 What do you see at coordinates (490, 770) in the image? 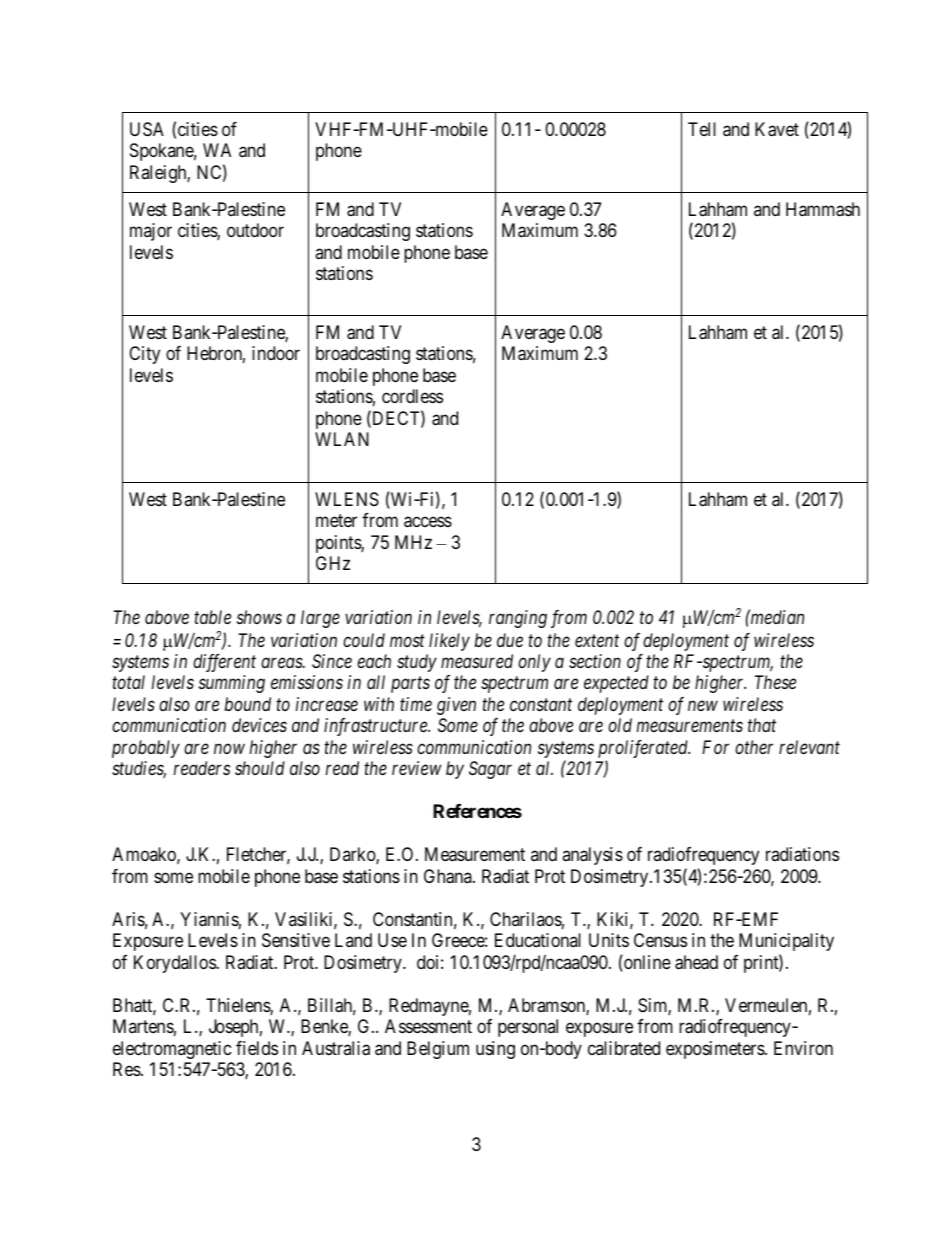
I see `Sagar` at bounding box center [490, 770].
